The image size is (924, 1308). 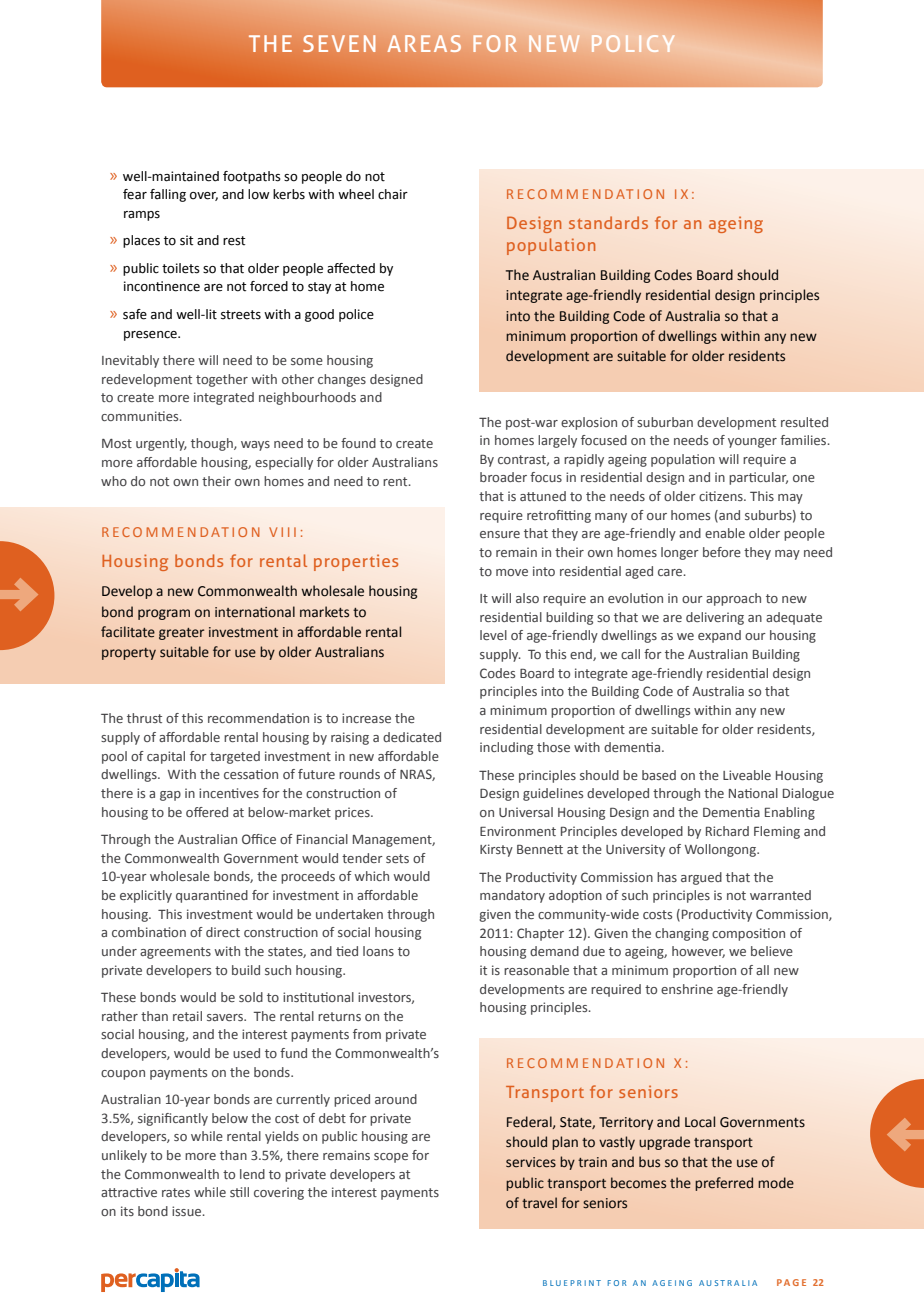 What do you see at coordinates (213, 444) in the screenshot?
I see `though` at bounding box center [213, 444].
